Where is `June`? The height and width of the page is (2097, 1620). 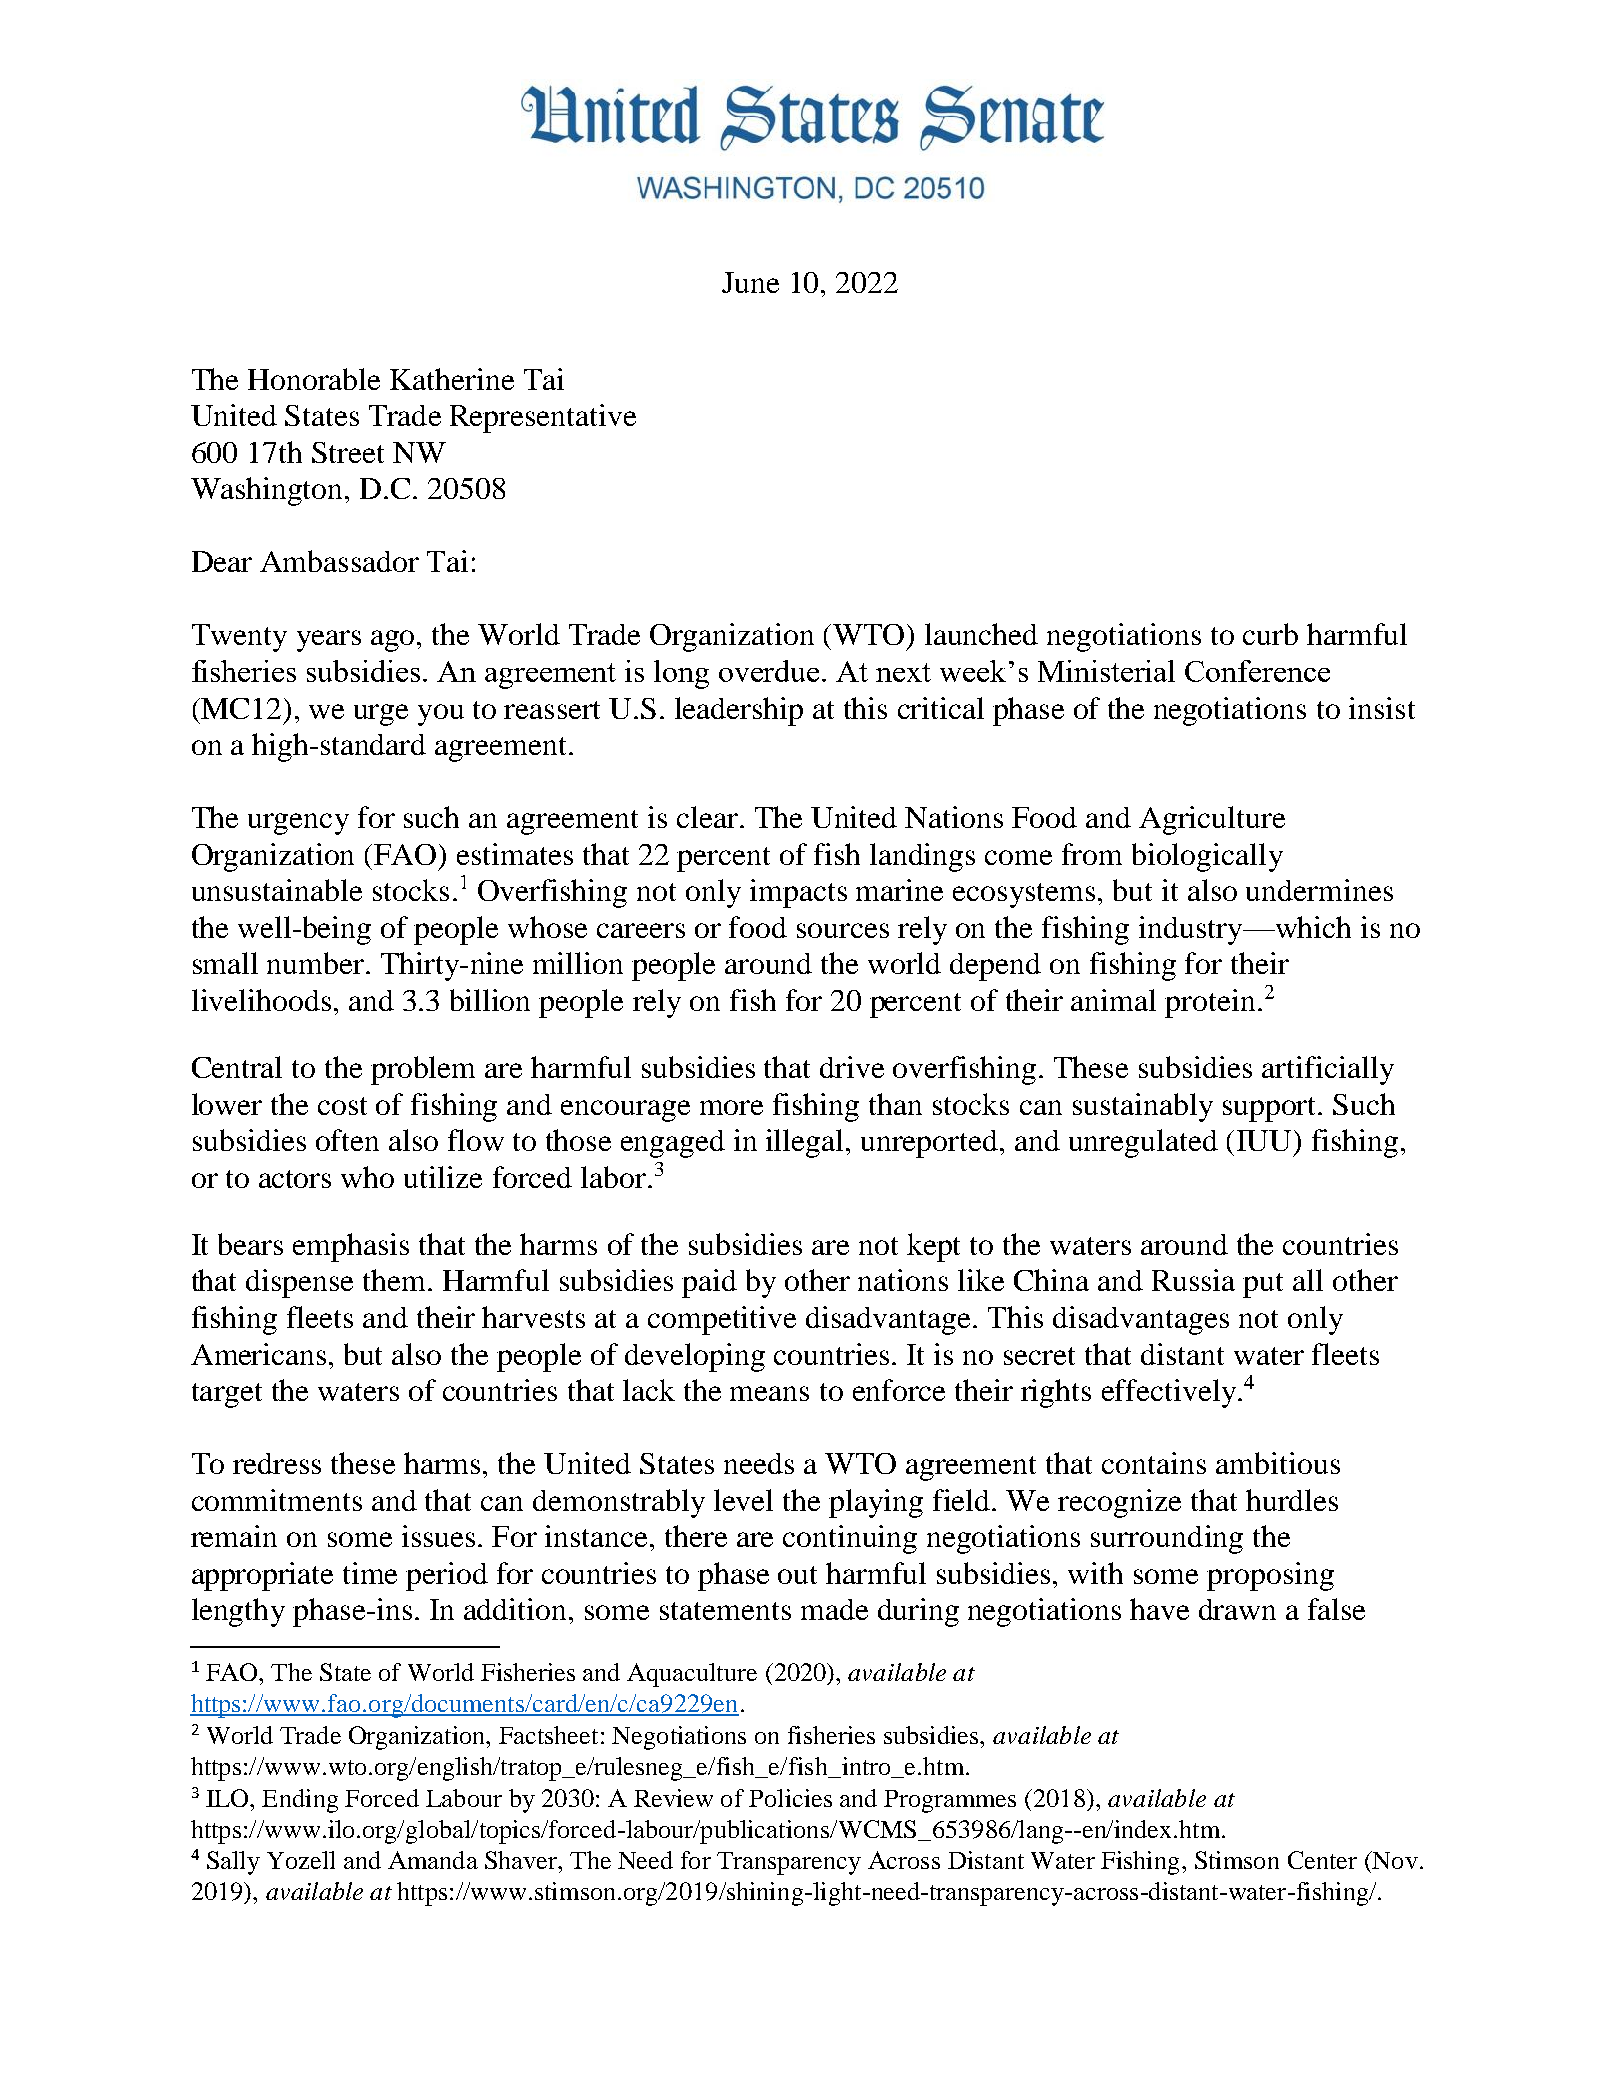
June is located at coordinates (750, 282).
